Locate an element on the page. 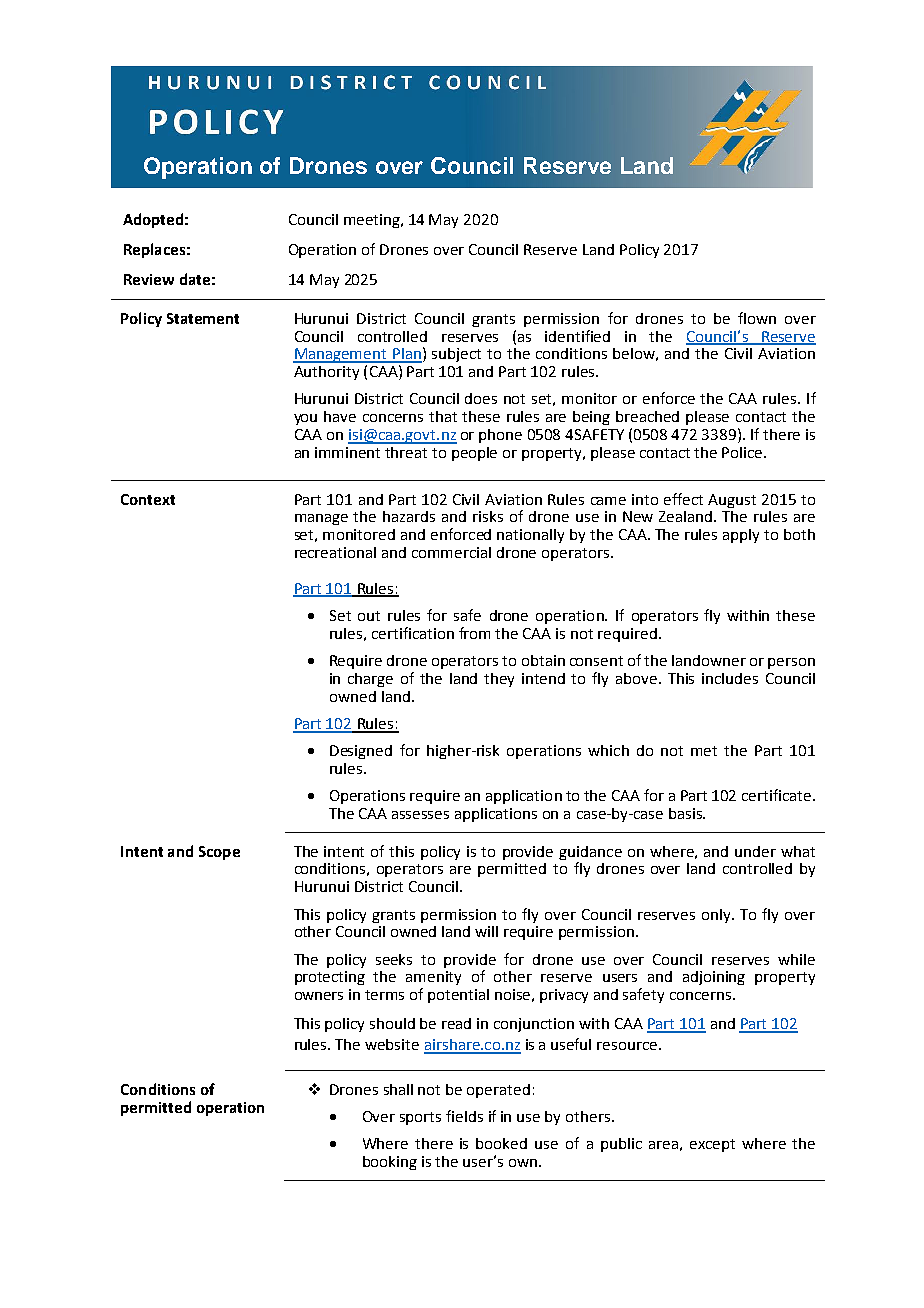 This document has width=924, height=1308. charge is located at coordinates (370, 680).
